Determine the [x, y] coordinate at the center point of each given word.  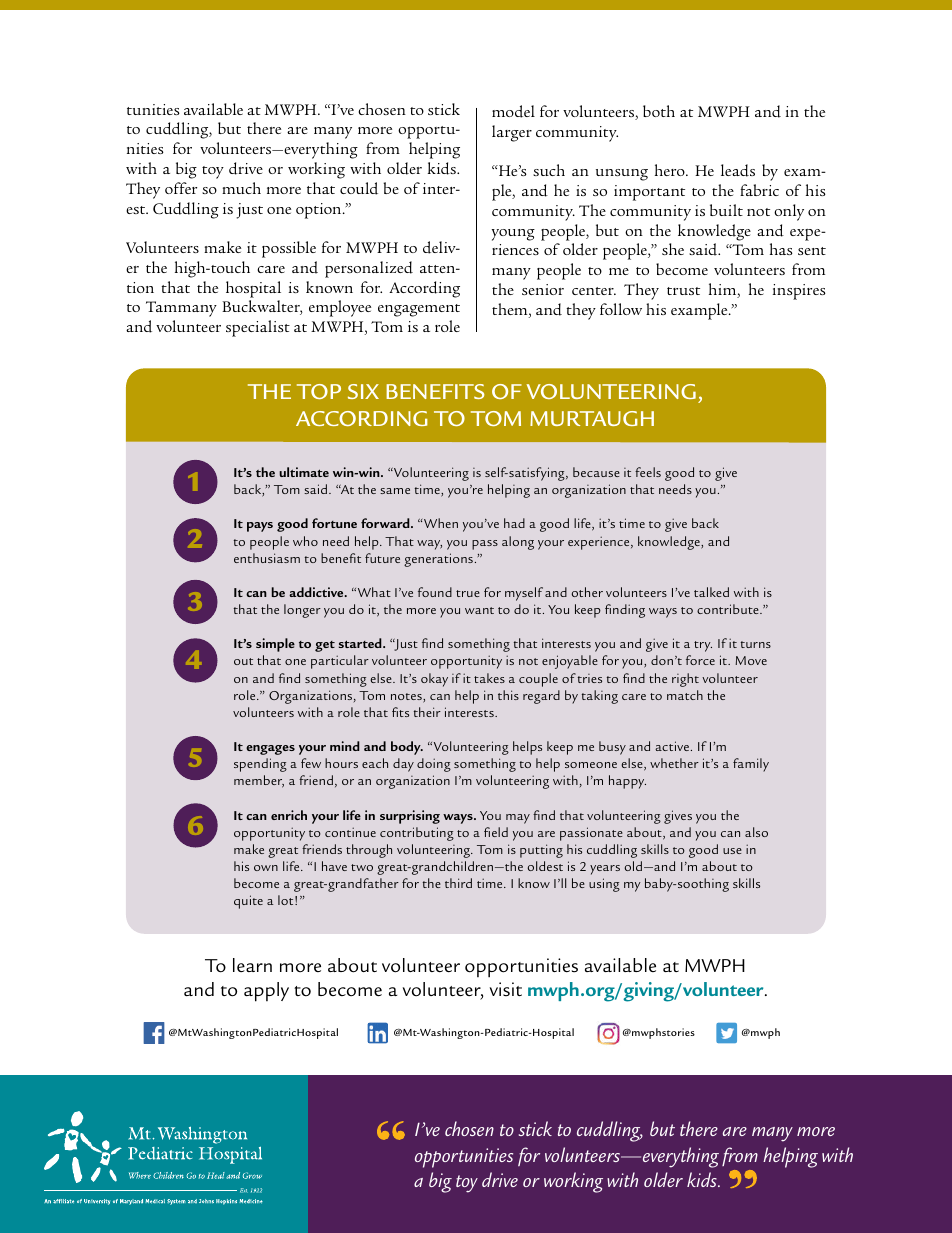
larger [512, 133]
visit [506, 989]
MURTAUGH [592, 418]
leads [738, 170]
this [508, 695]
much [241, 188]
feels [648, 472]
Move [751, 660]
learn [252, 965]
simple [275, 645]
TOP [319, 391]
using [604, 885]
